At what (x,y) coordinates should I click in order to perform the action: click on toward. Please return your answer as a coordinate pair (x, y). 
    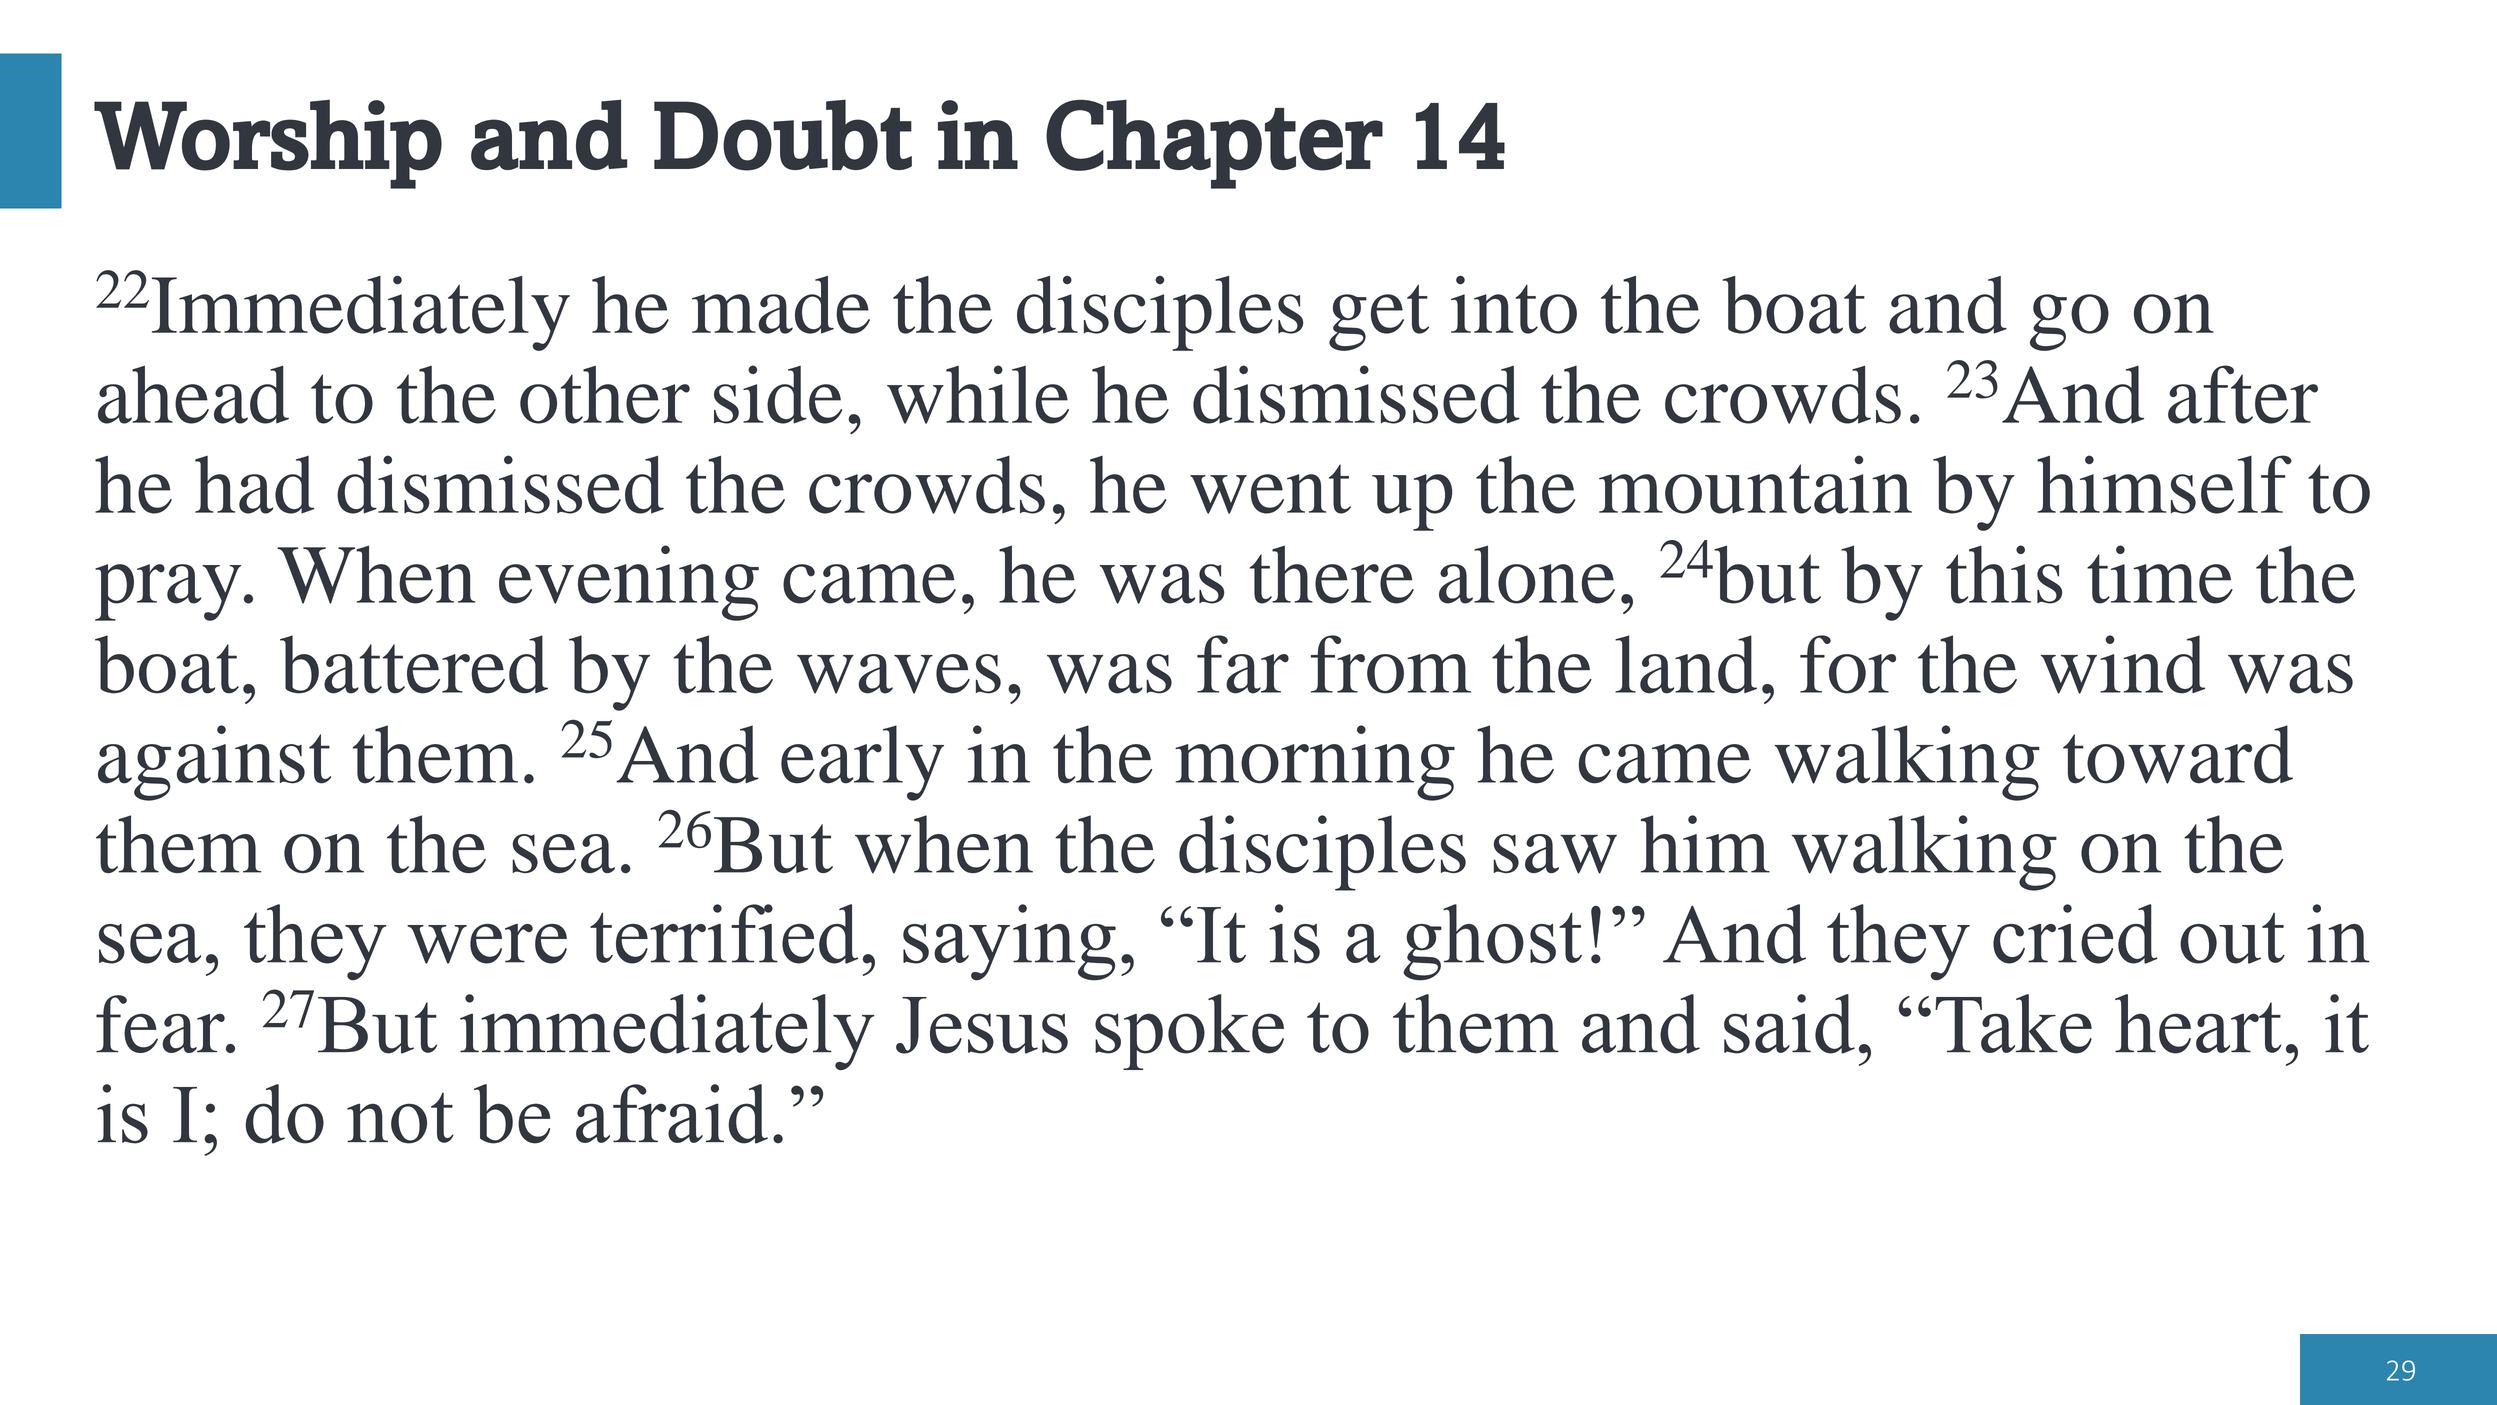
    Looking at the image, I should click on (2178, 754).
